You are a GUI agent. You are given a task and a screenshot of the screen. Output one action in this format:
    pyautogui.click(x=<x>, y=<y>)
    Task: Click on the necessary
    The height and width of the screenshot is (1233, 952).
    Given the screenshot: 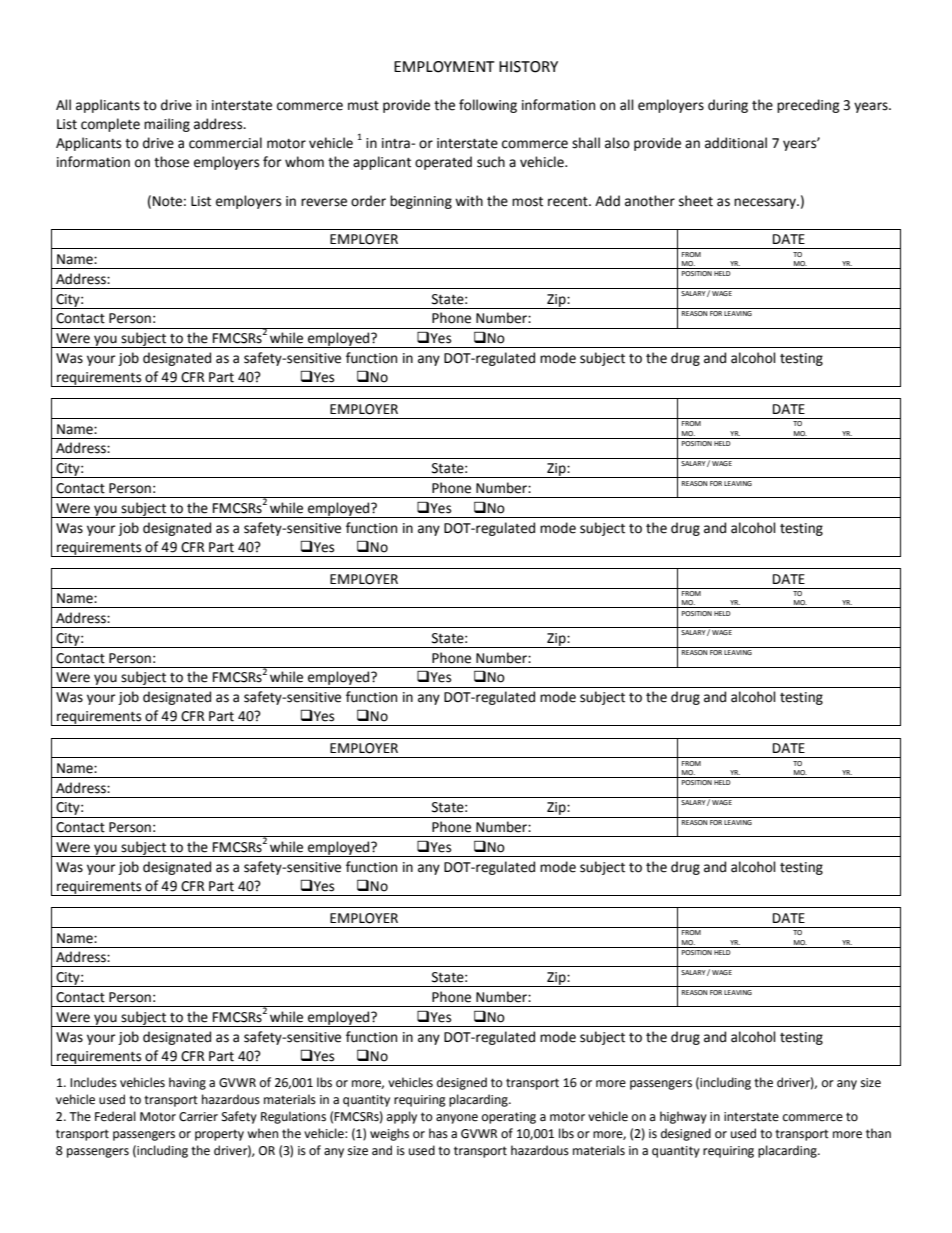 What is the action you would take?
    pyautogui.click(x=766, y=203)
